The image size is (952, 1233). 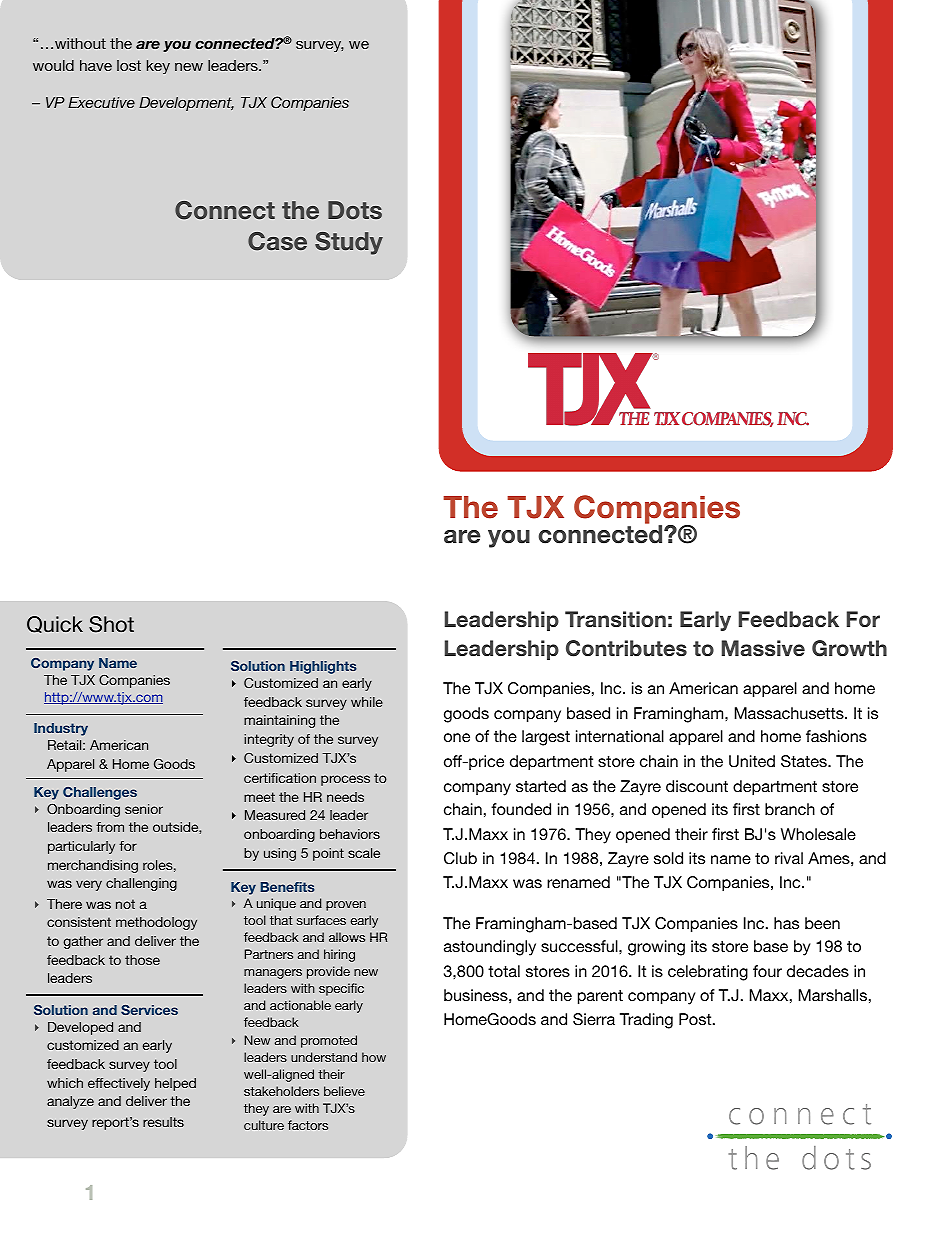 I want to click on helped, so click(x=175, y=1084).
